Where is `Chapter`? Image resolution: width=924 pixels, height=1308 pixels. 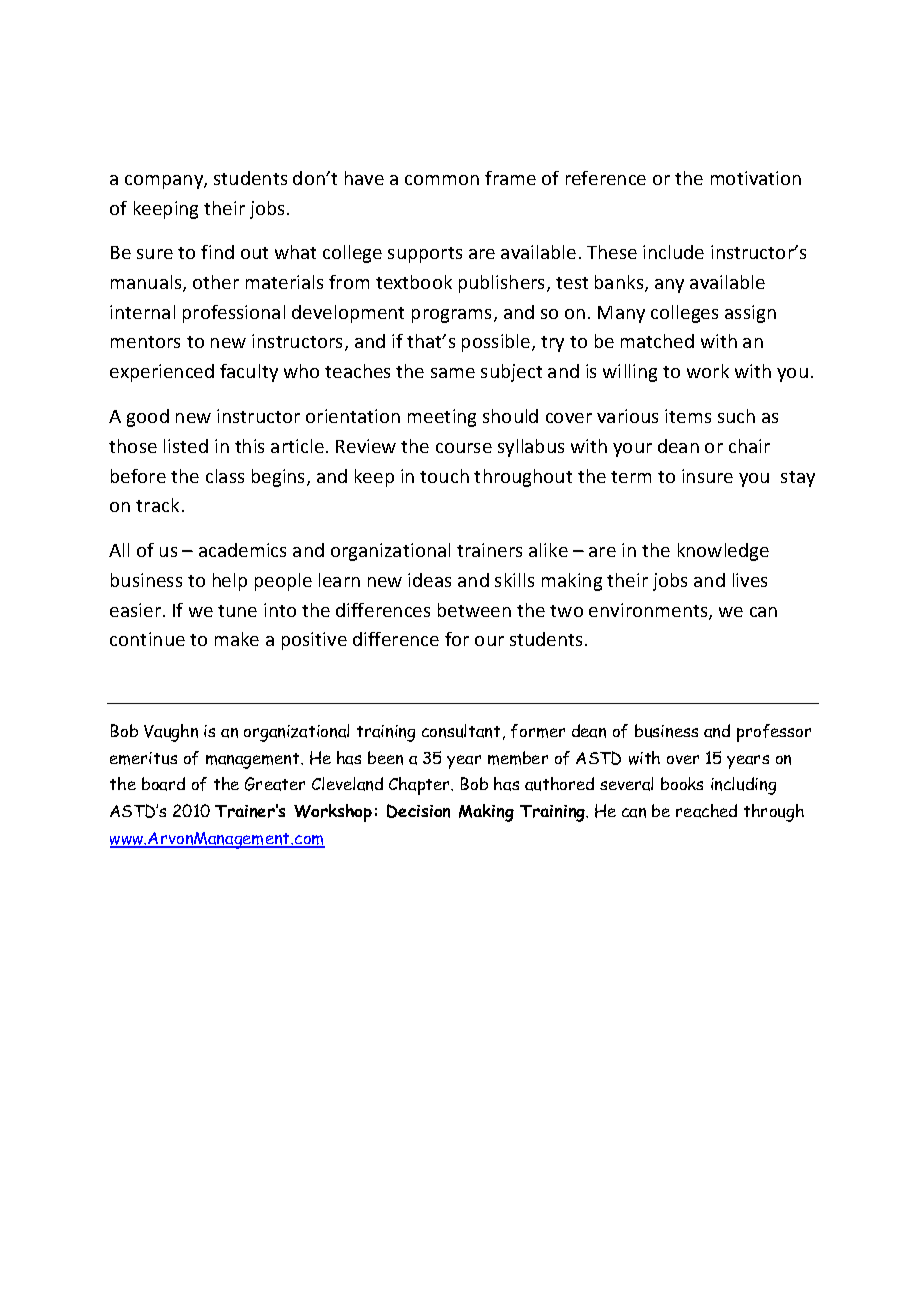
Chapter is located at coordinates (421, 786).
